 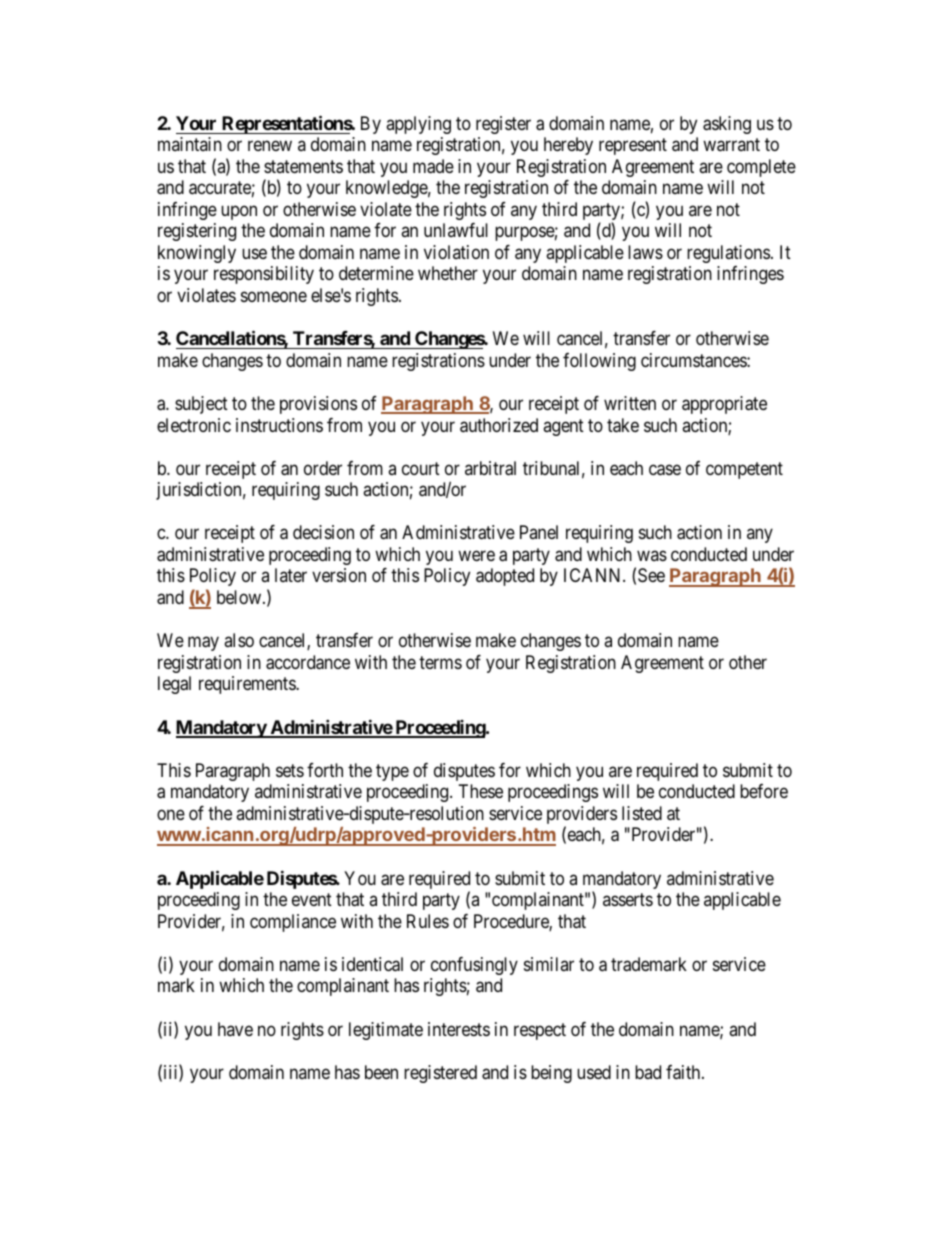 What do you see at coordinates (499, 425) in the document?
I see `authorized` at bounding box center [499, 425].
